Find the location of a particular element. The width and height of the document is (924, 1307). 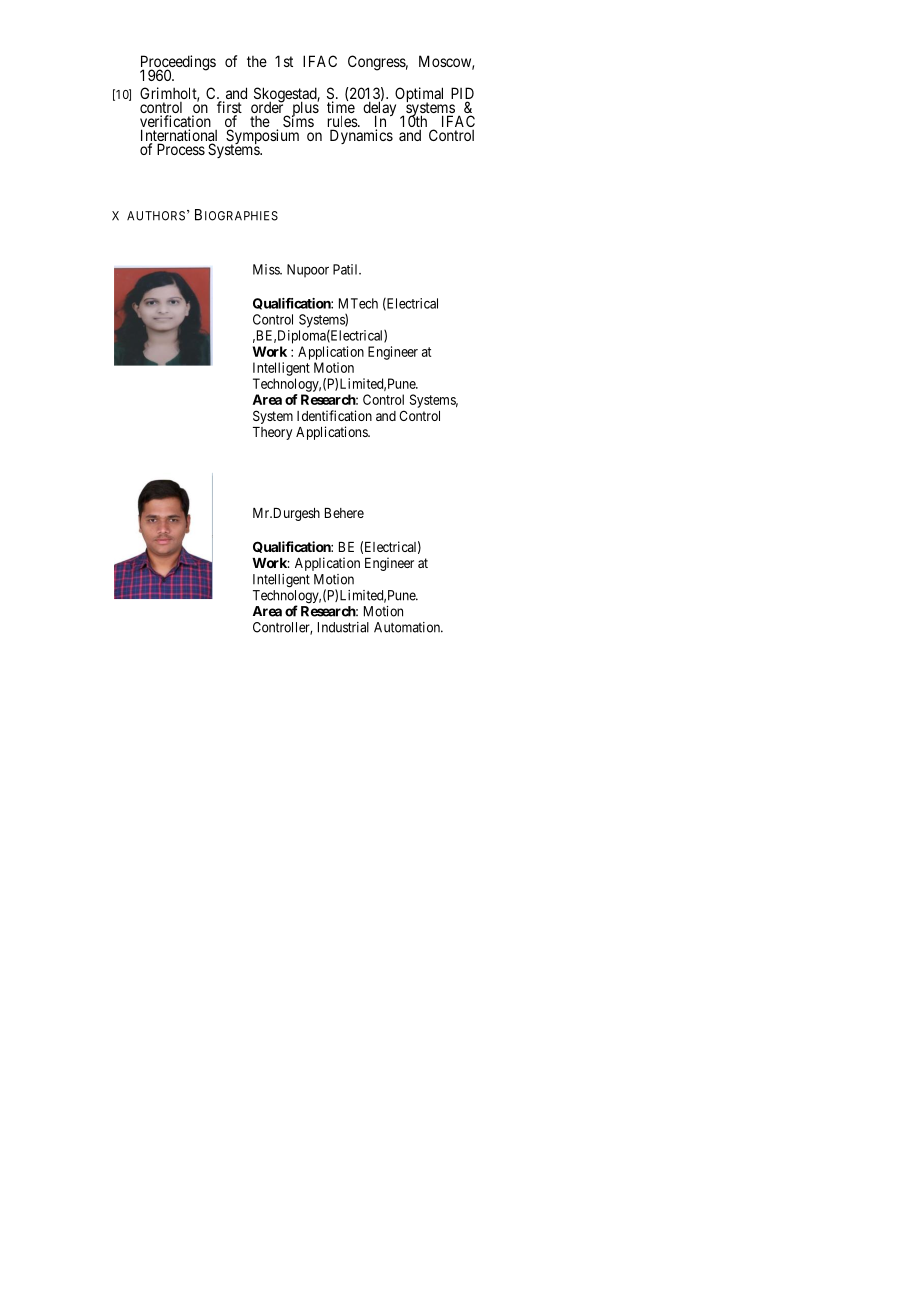

Theory is located at coordinates (272, 433).
